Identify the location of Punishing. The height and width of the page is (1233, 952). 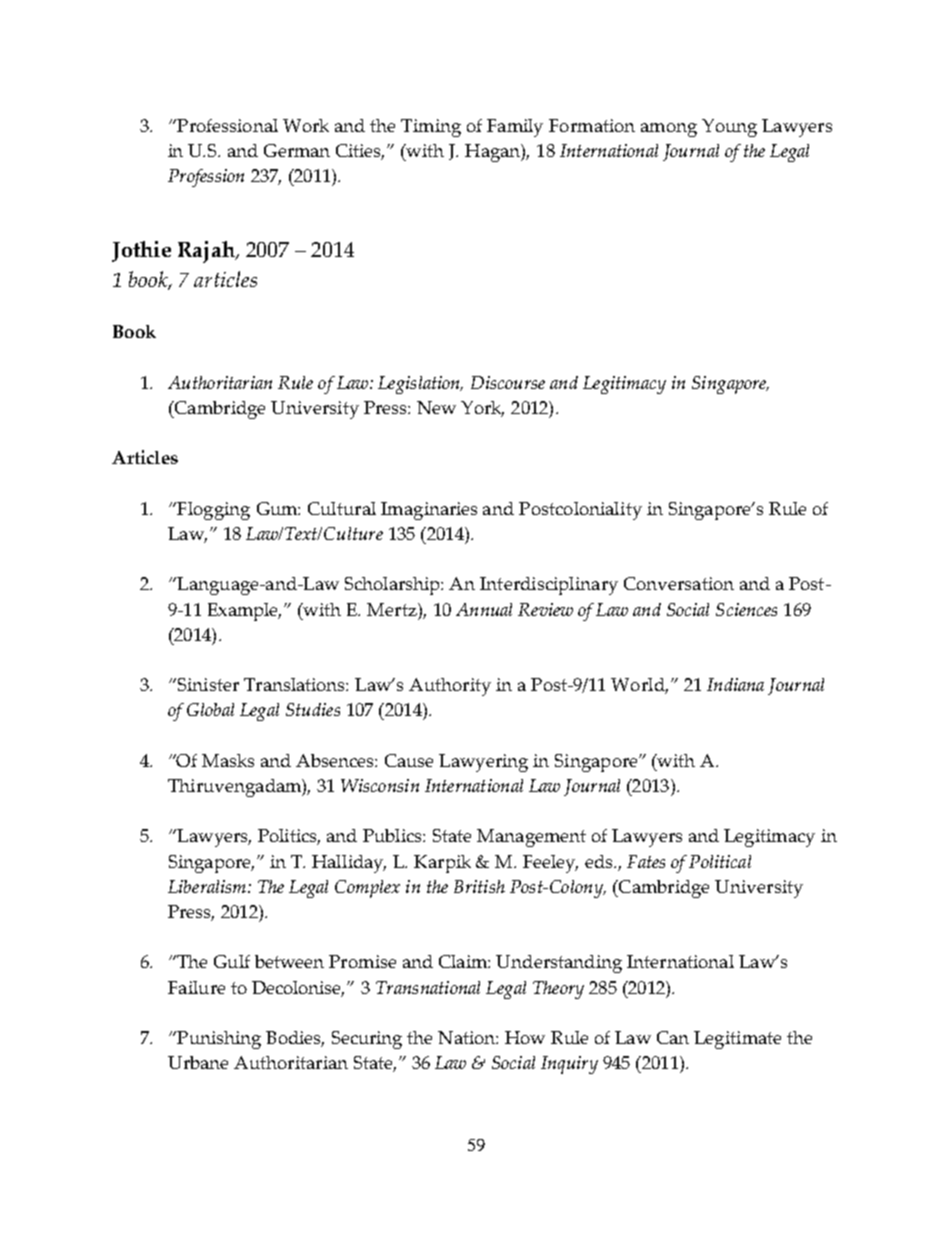
(218, 1040).
